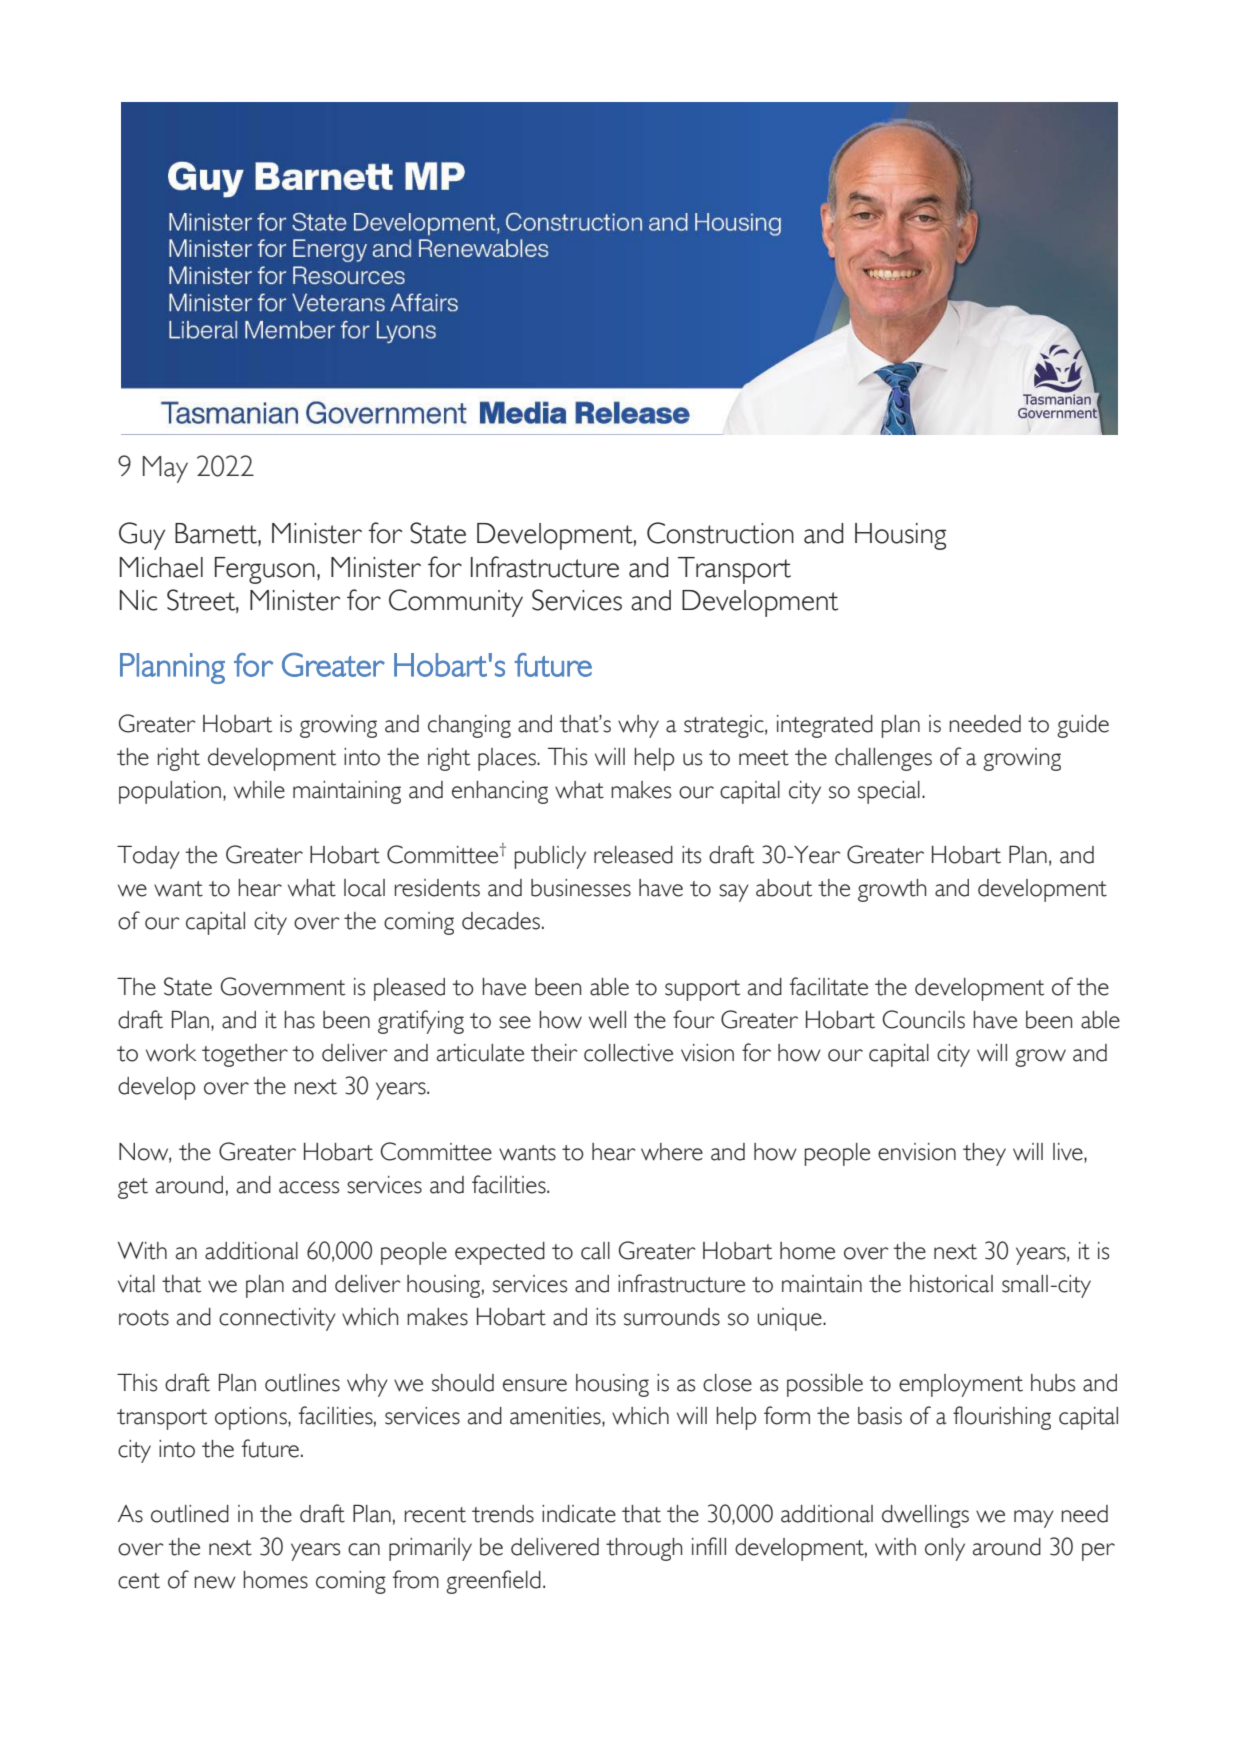 This document has height=1752, width=1239. What do you see at coordinates (1083, 726) in the document?
I see `guide` at bounding box center [1083, 726].
